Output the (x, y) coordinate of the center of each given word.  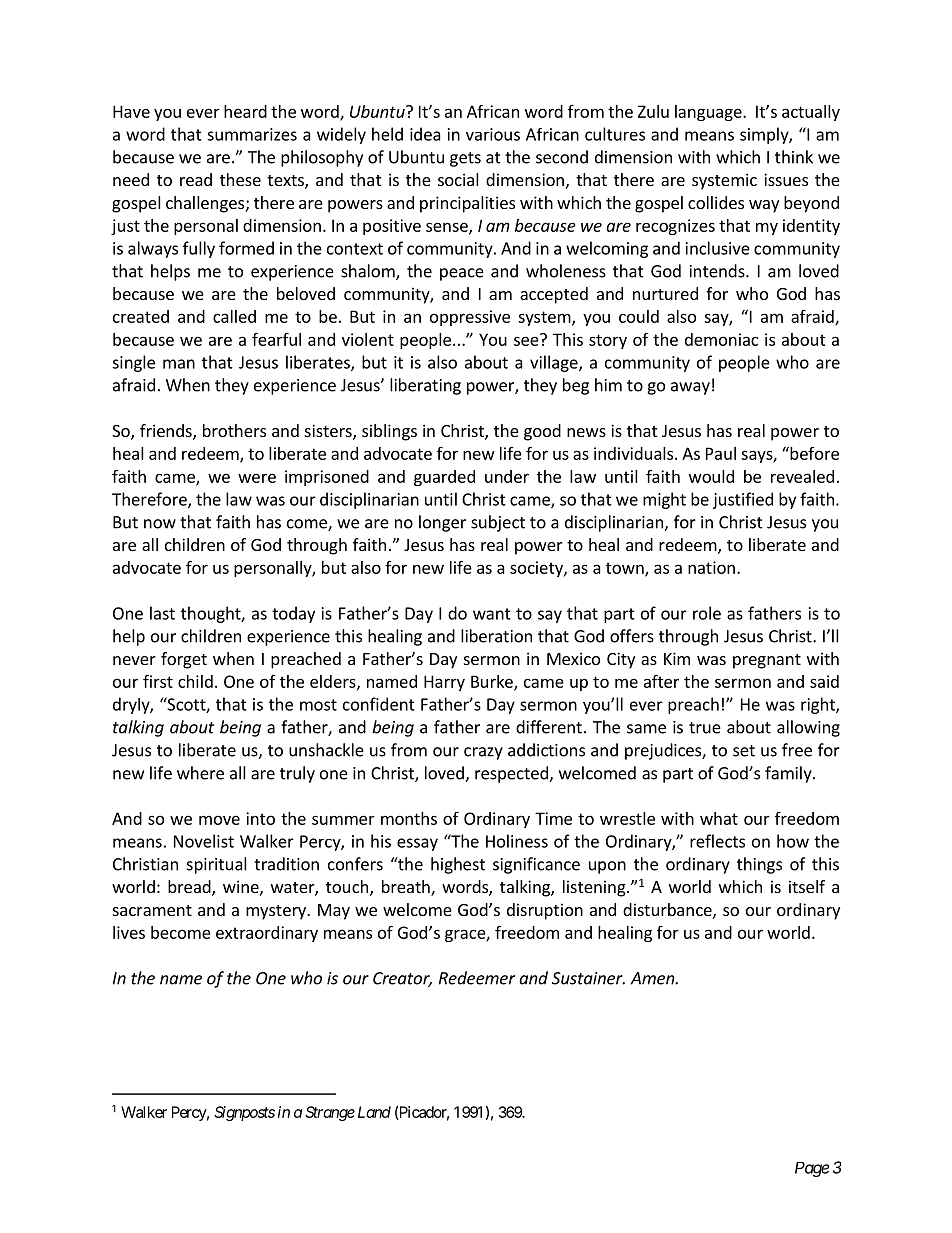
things (759, 865)
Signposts (244, 1113)
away (690, 388)
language (709, 113)
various (493, 134)
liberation (496, 636)
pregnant (767, 661)
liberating (425, 386)
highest (458, 865)
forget (184, 660)
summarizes (252, 134)
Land (374, 1112)
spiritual (217, 865)
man (179, 364)
